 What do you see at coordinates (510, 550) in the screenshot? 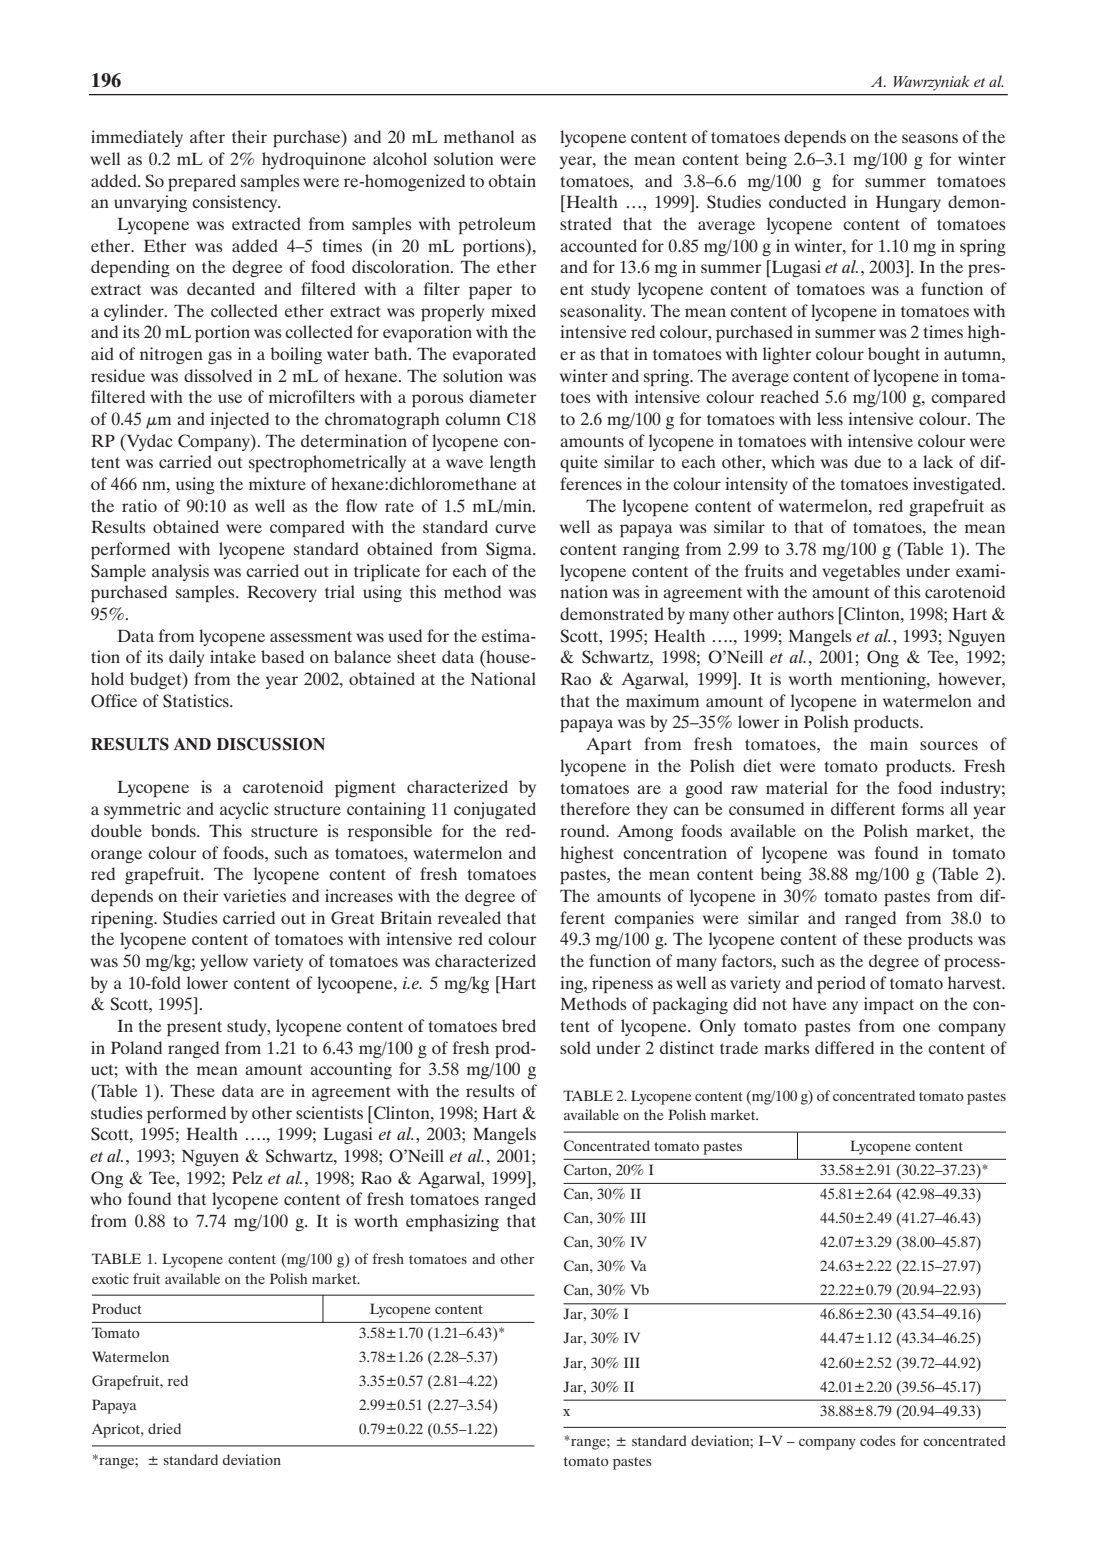
I see `Sigma` at bounding box center [510, 550].
